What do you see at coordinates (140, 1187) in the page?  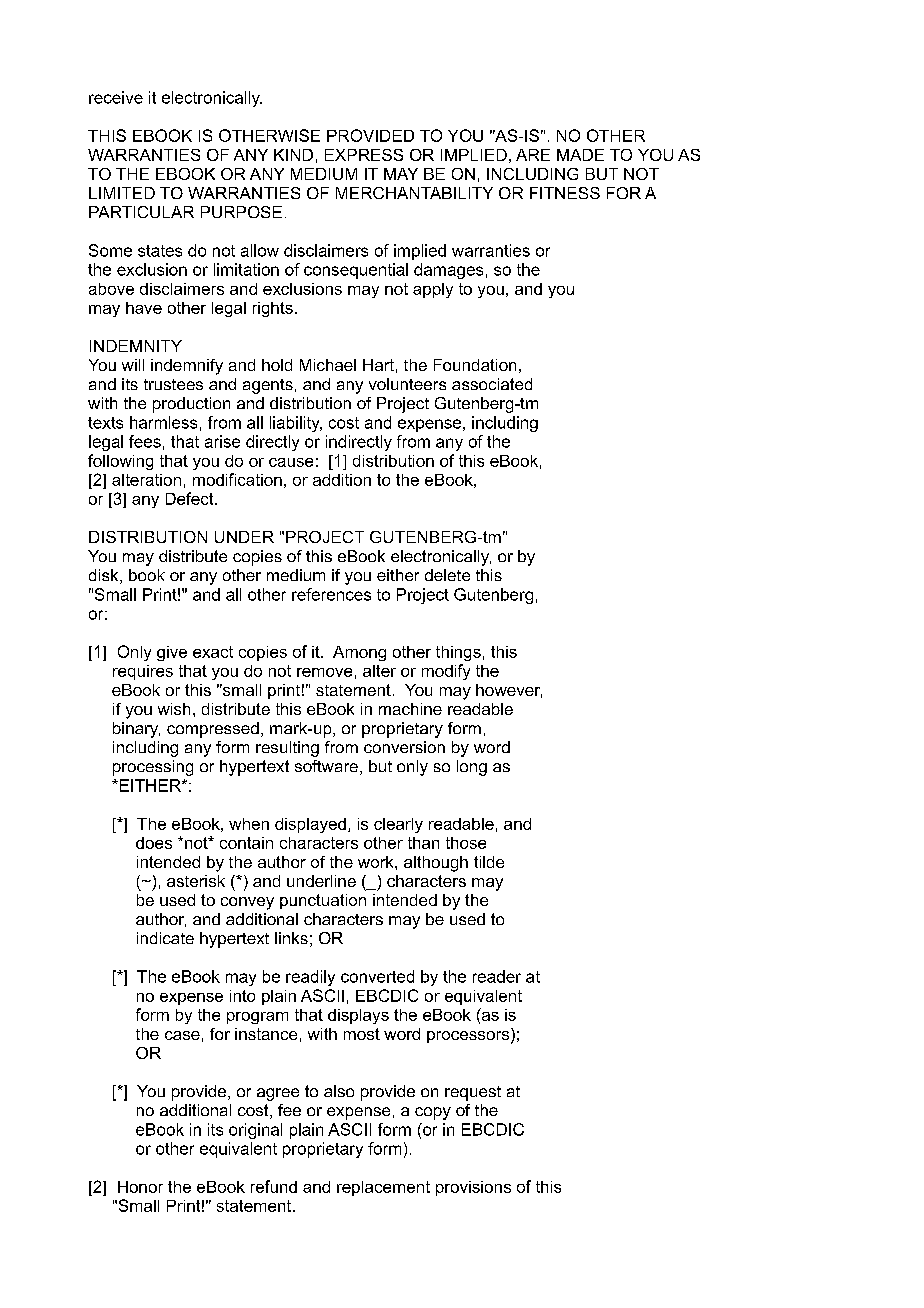 I see `Honor` at bounding box center [140, 1187].
